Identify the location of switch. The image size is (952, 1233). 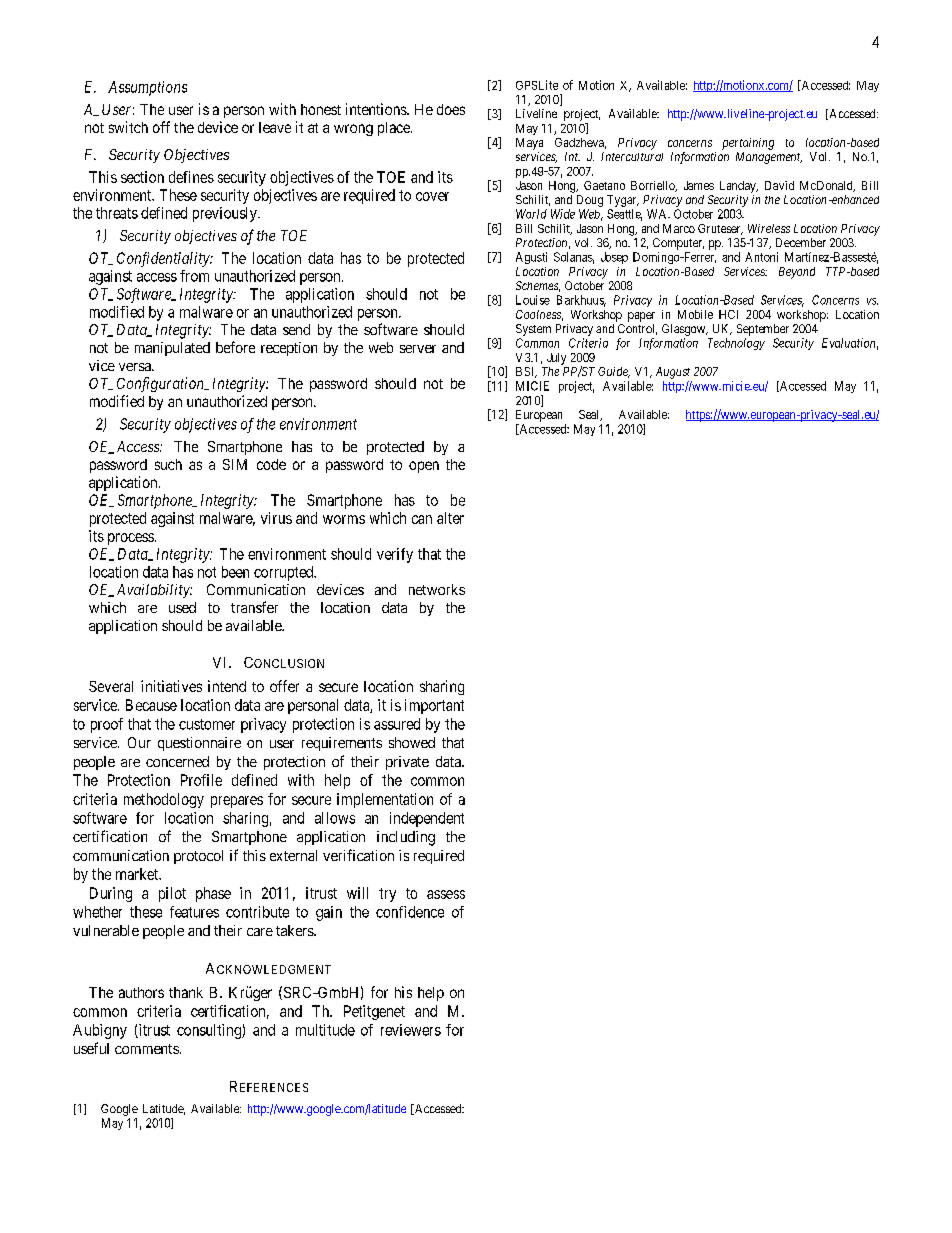
(128, 127).
